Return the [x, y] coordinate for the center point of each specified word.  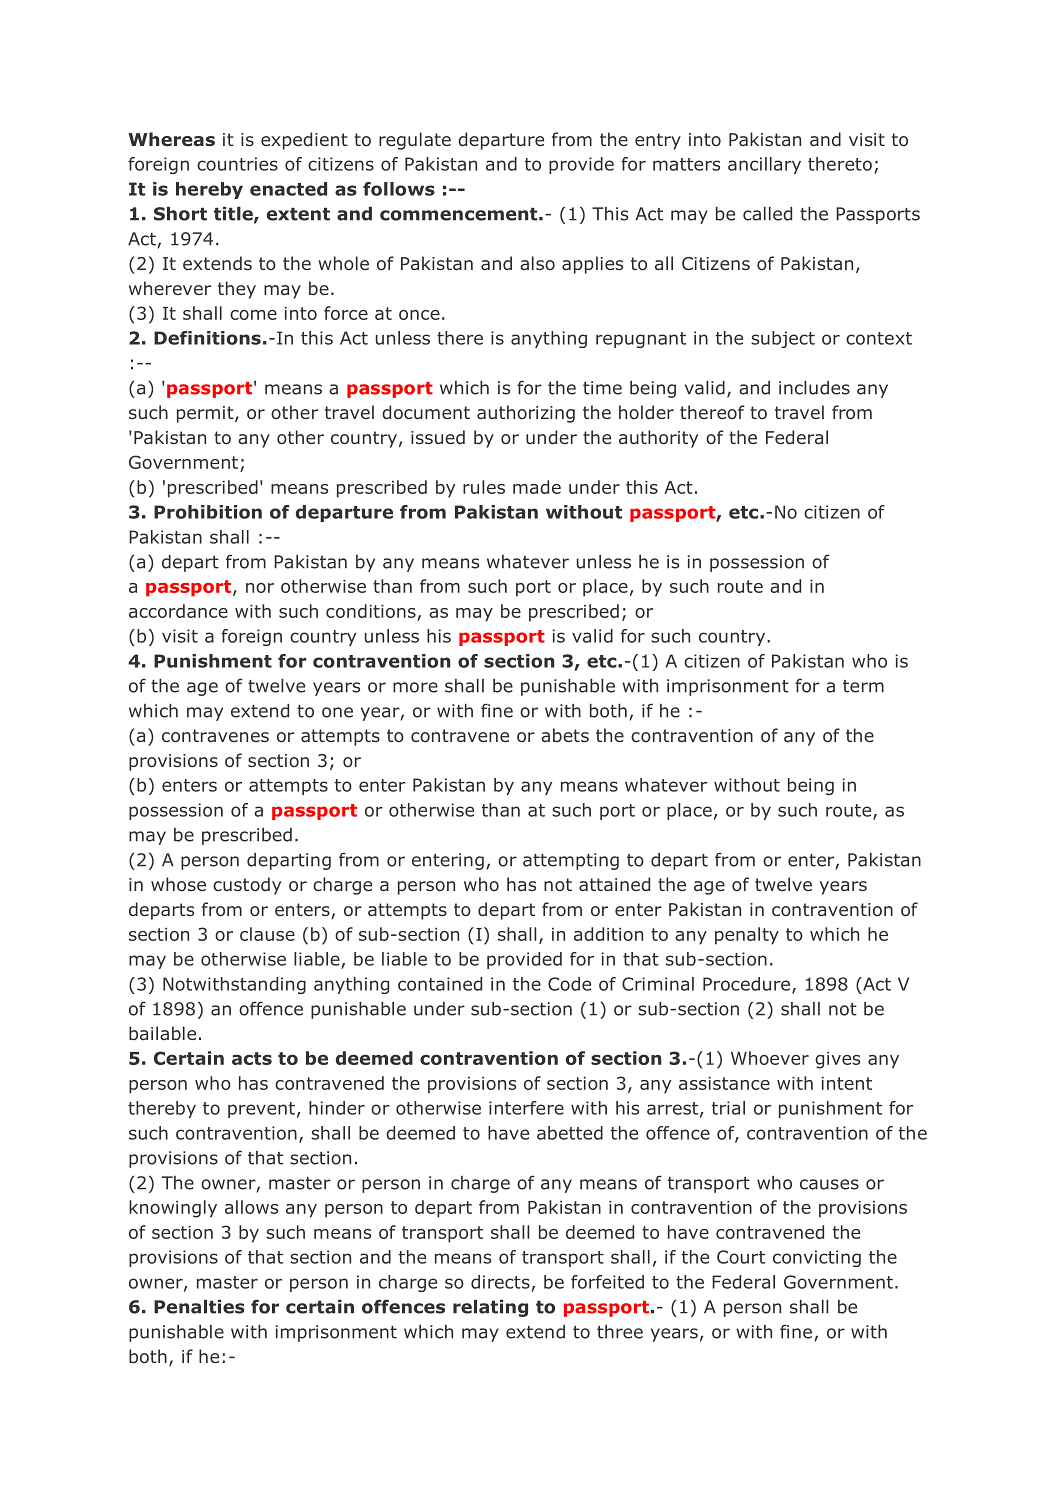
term [863, 686]
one [337, 712]
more [415, 687]
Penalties [199, 1307]
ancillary [764, 165]
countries [237, 164]
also [537, 263]
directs [500, 1282]
